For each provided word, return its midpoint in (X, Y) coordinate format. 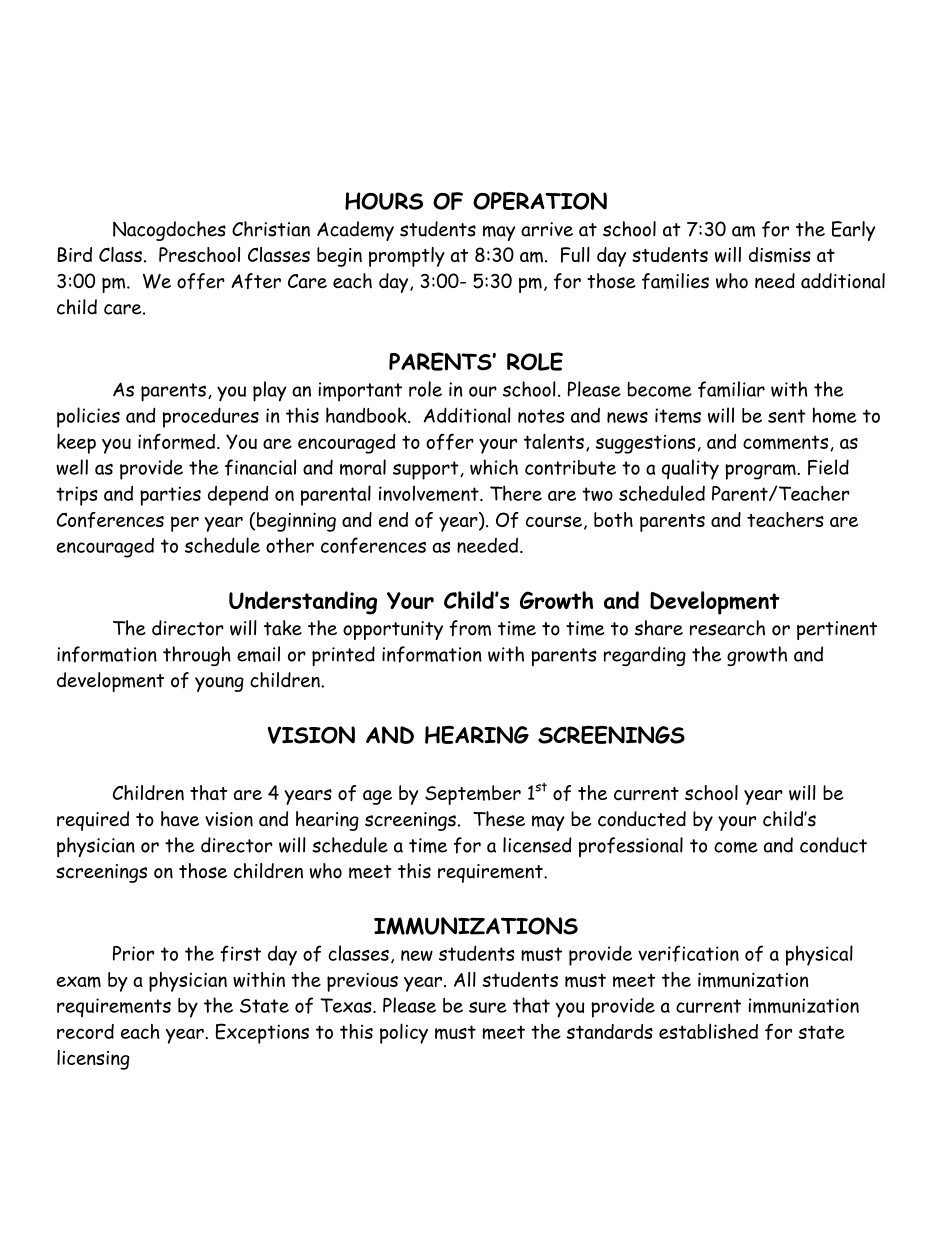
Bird (74, 254)
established (708, 1031)
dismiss (780, 255)
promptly (407, 257)
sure (488, 1007)
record (85, 1031)
